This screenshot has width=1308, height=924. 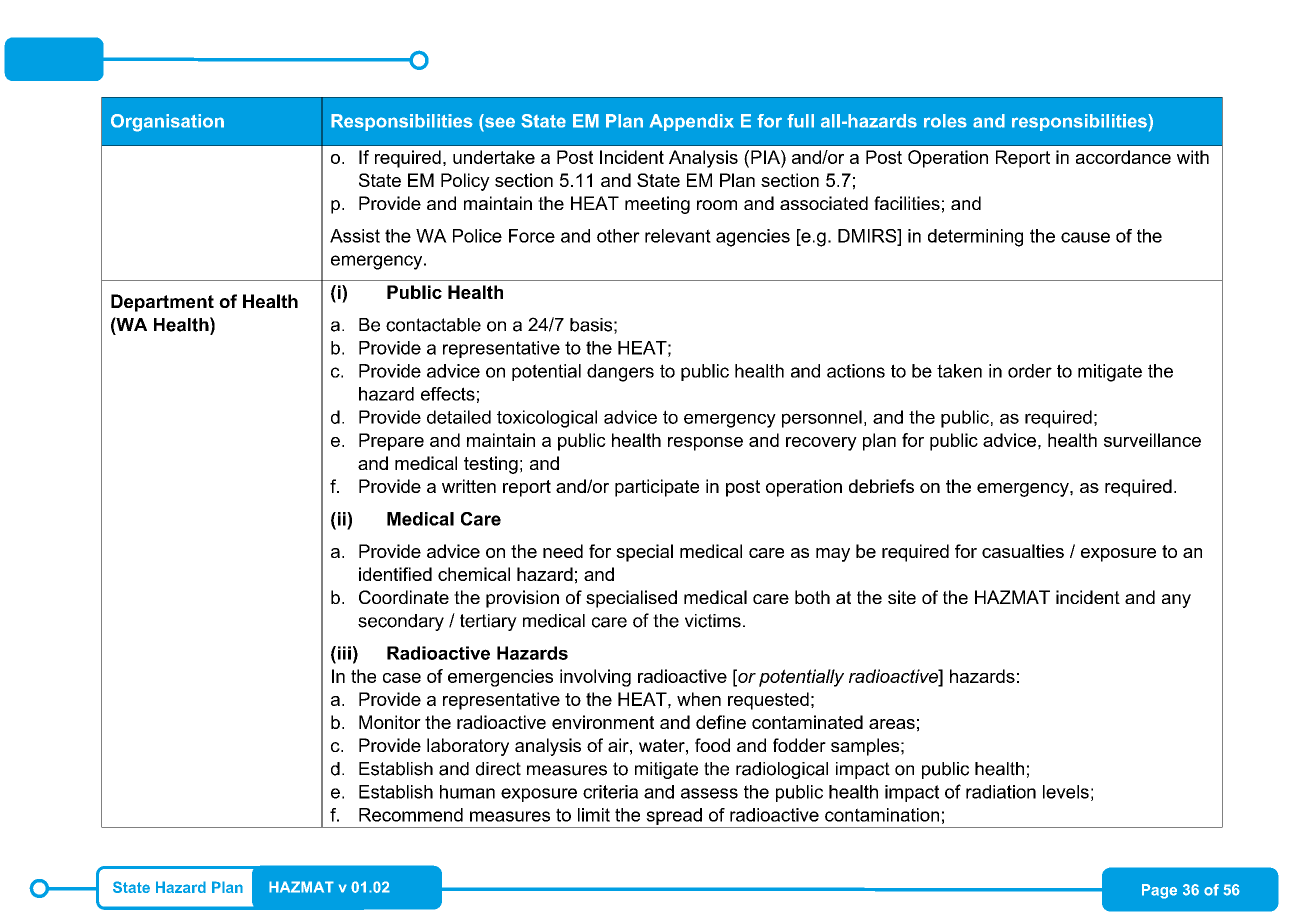 What do you see at coordinates (411, 815) in the screenshot?
I see `Recommend` at bounding box center [411, 815].
